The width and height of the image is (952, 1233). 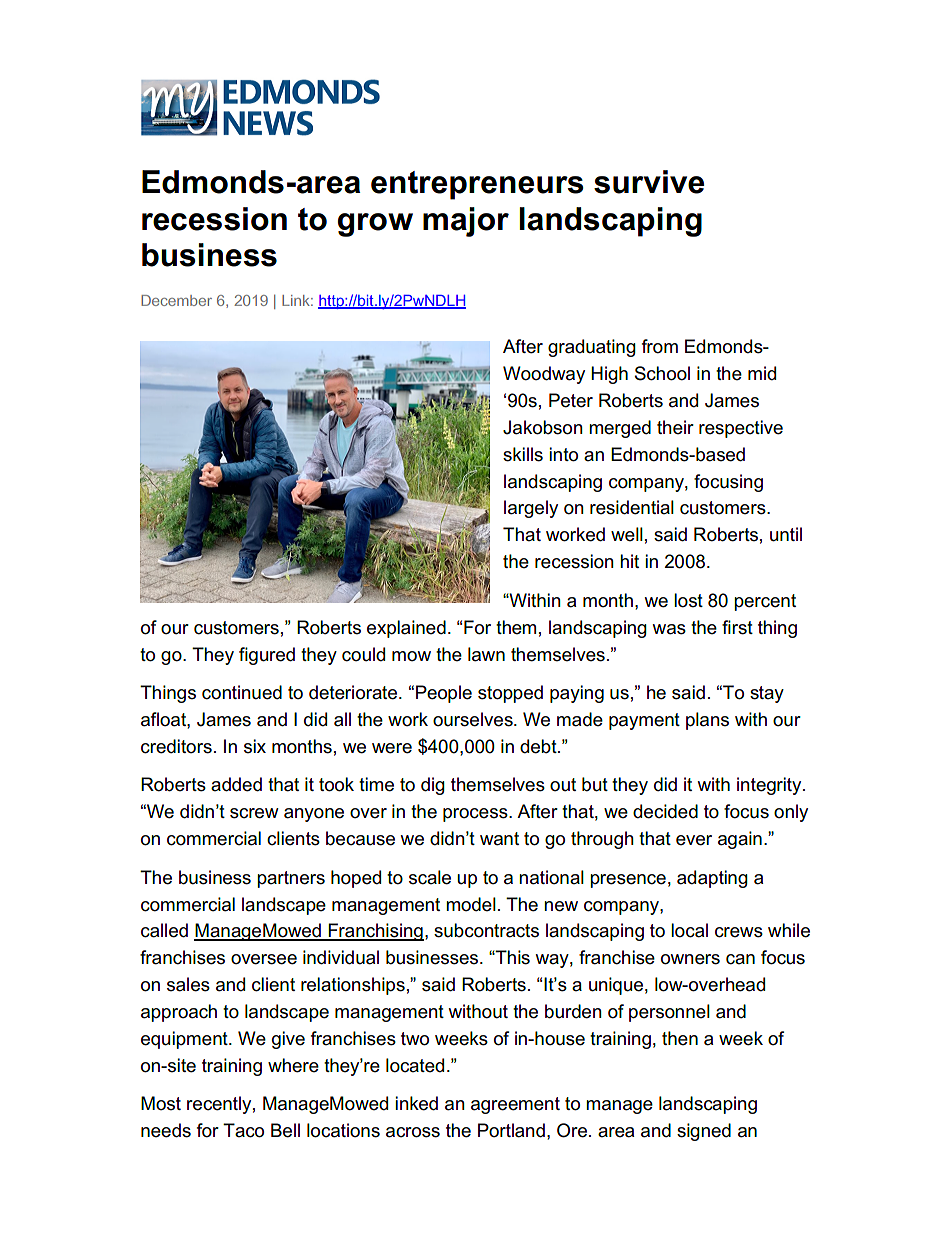 I want to click on agreement, so click(x=515, y=1105).
